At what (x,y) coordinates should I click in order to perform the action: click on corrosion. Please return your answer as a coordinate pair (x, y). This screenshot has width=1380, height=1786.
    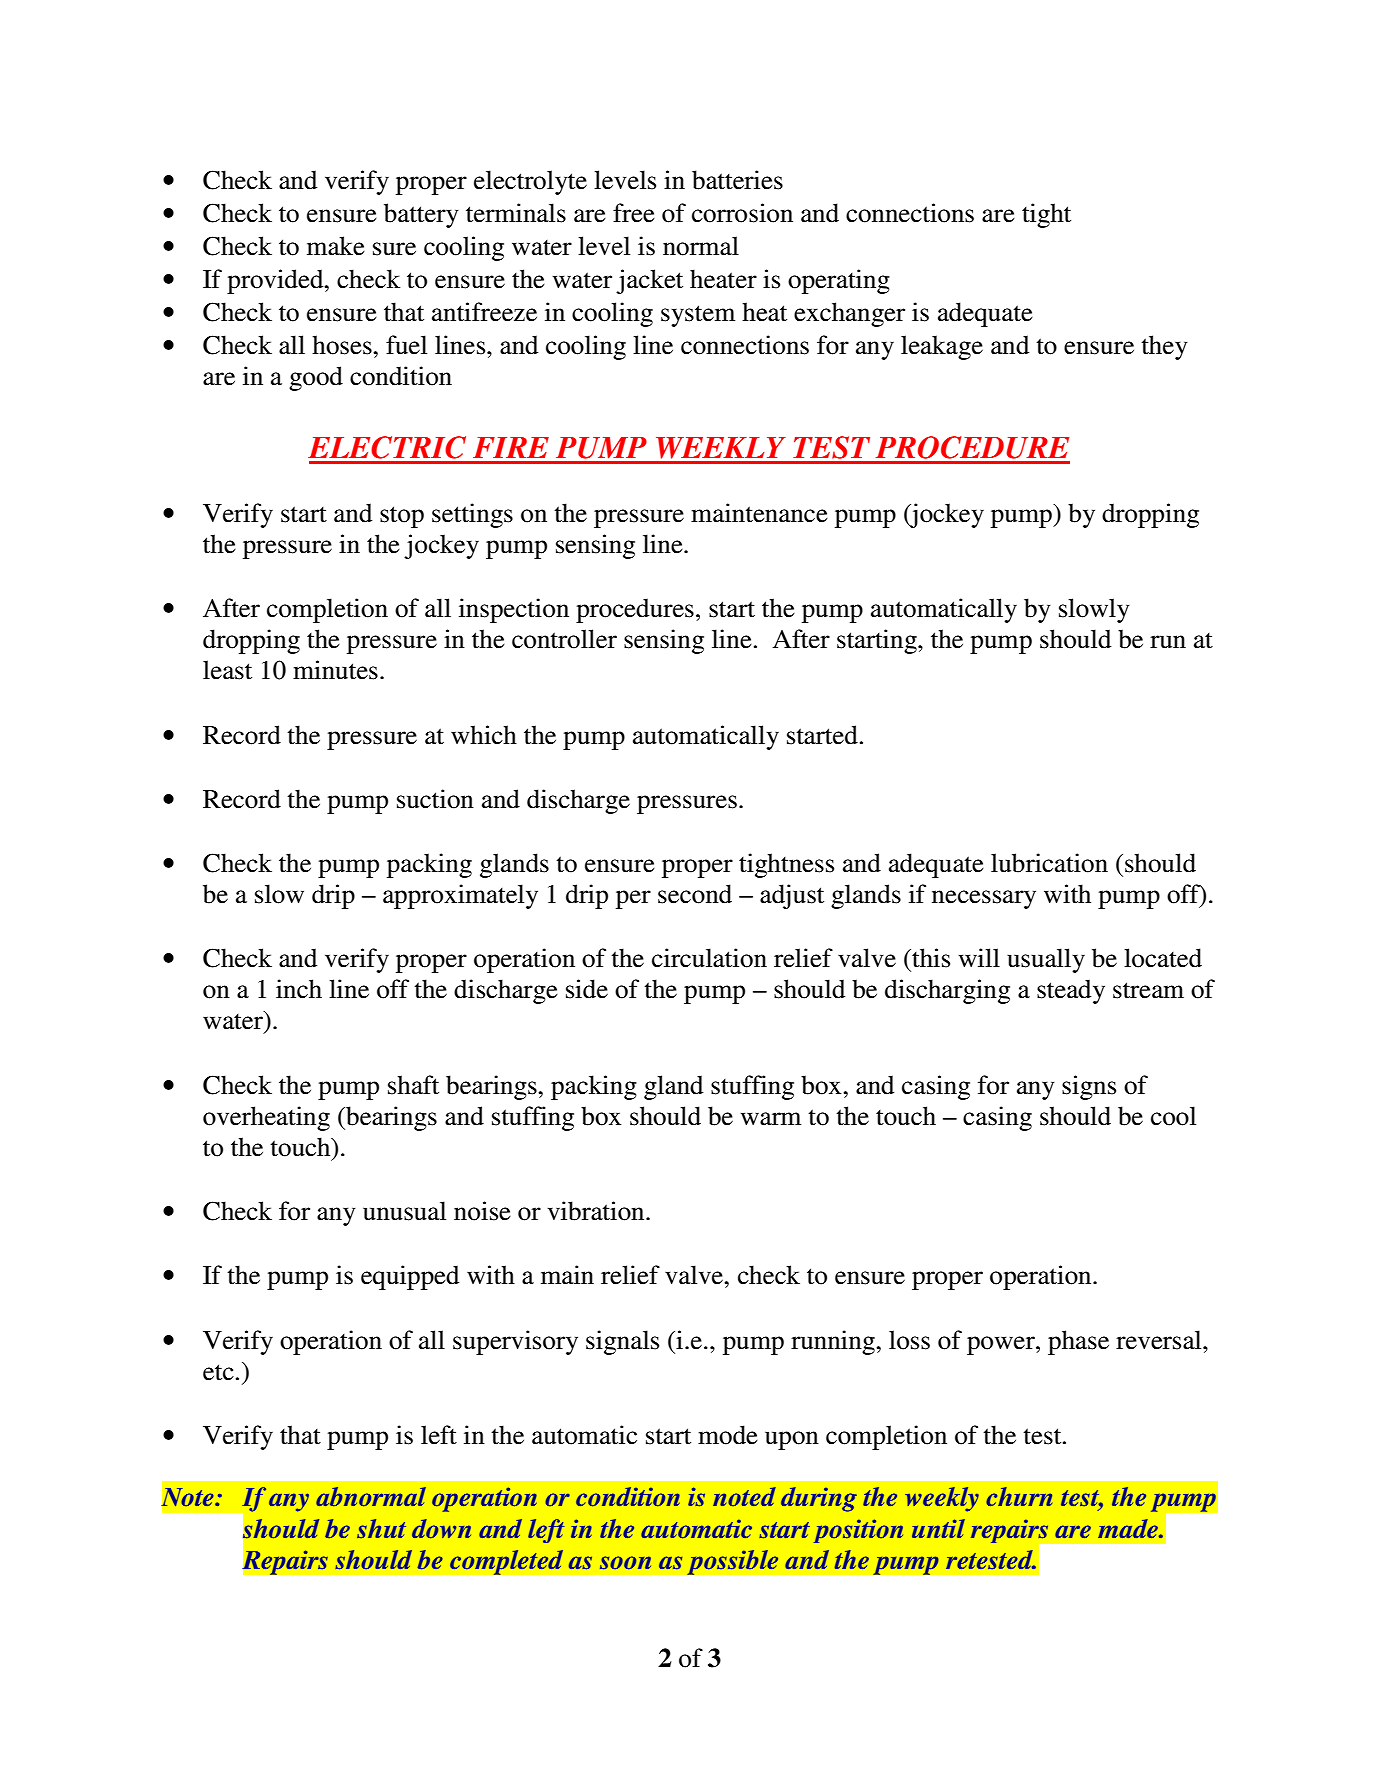
    Looking at the image, I should click on (742, 213).
